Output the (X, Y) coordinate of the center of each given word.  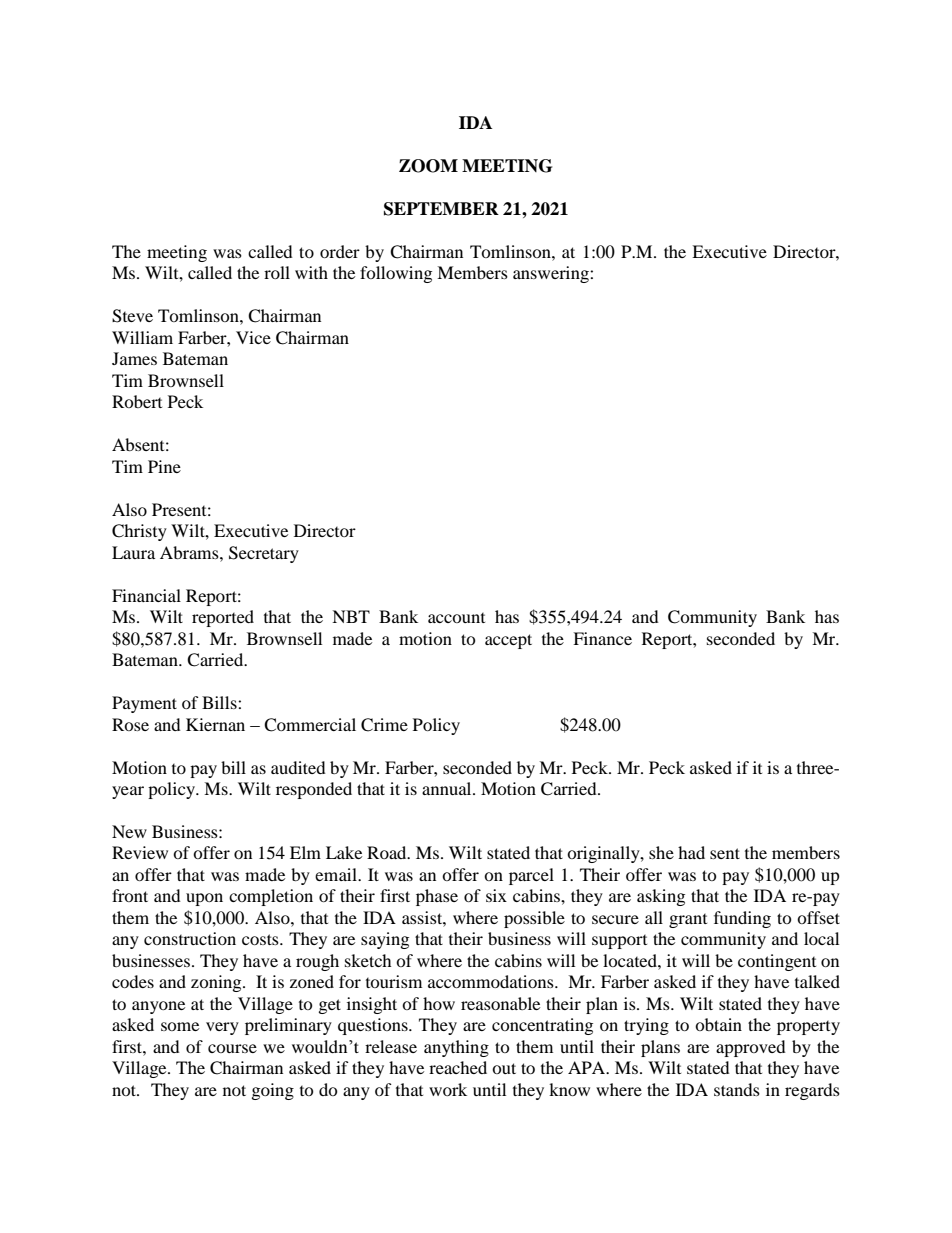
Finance (602, 638)
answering (552, 274)
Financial (146, 595)
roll (277, 272)
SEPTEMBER (441, 209)
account (456, 618)
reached (458, 1067)
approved (751, 1048)
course (232, 1048)
